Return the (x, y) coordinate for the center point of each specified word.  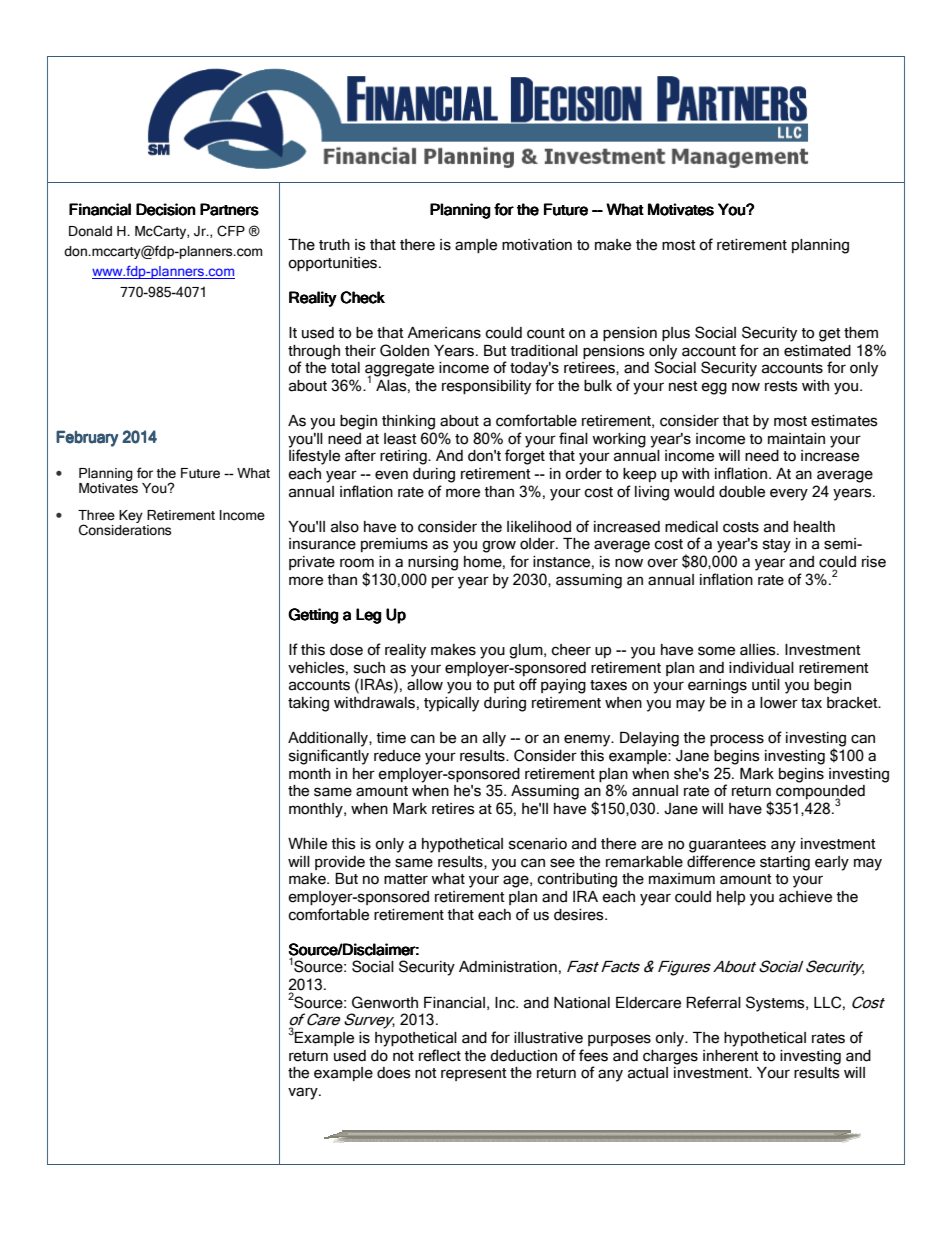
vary (304, 1093)
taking (308, 704)
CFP (231, 231)
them (861, 333)
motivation (537, 245)
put (504, 686)
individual (761, 668)
